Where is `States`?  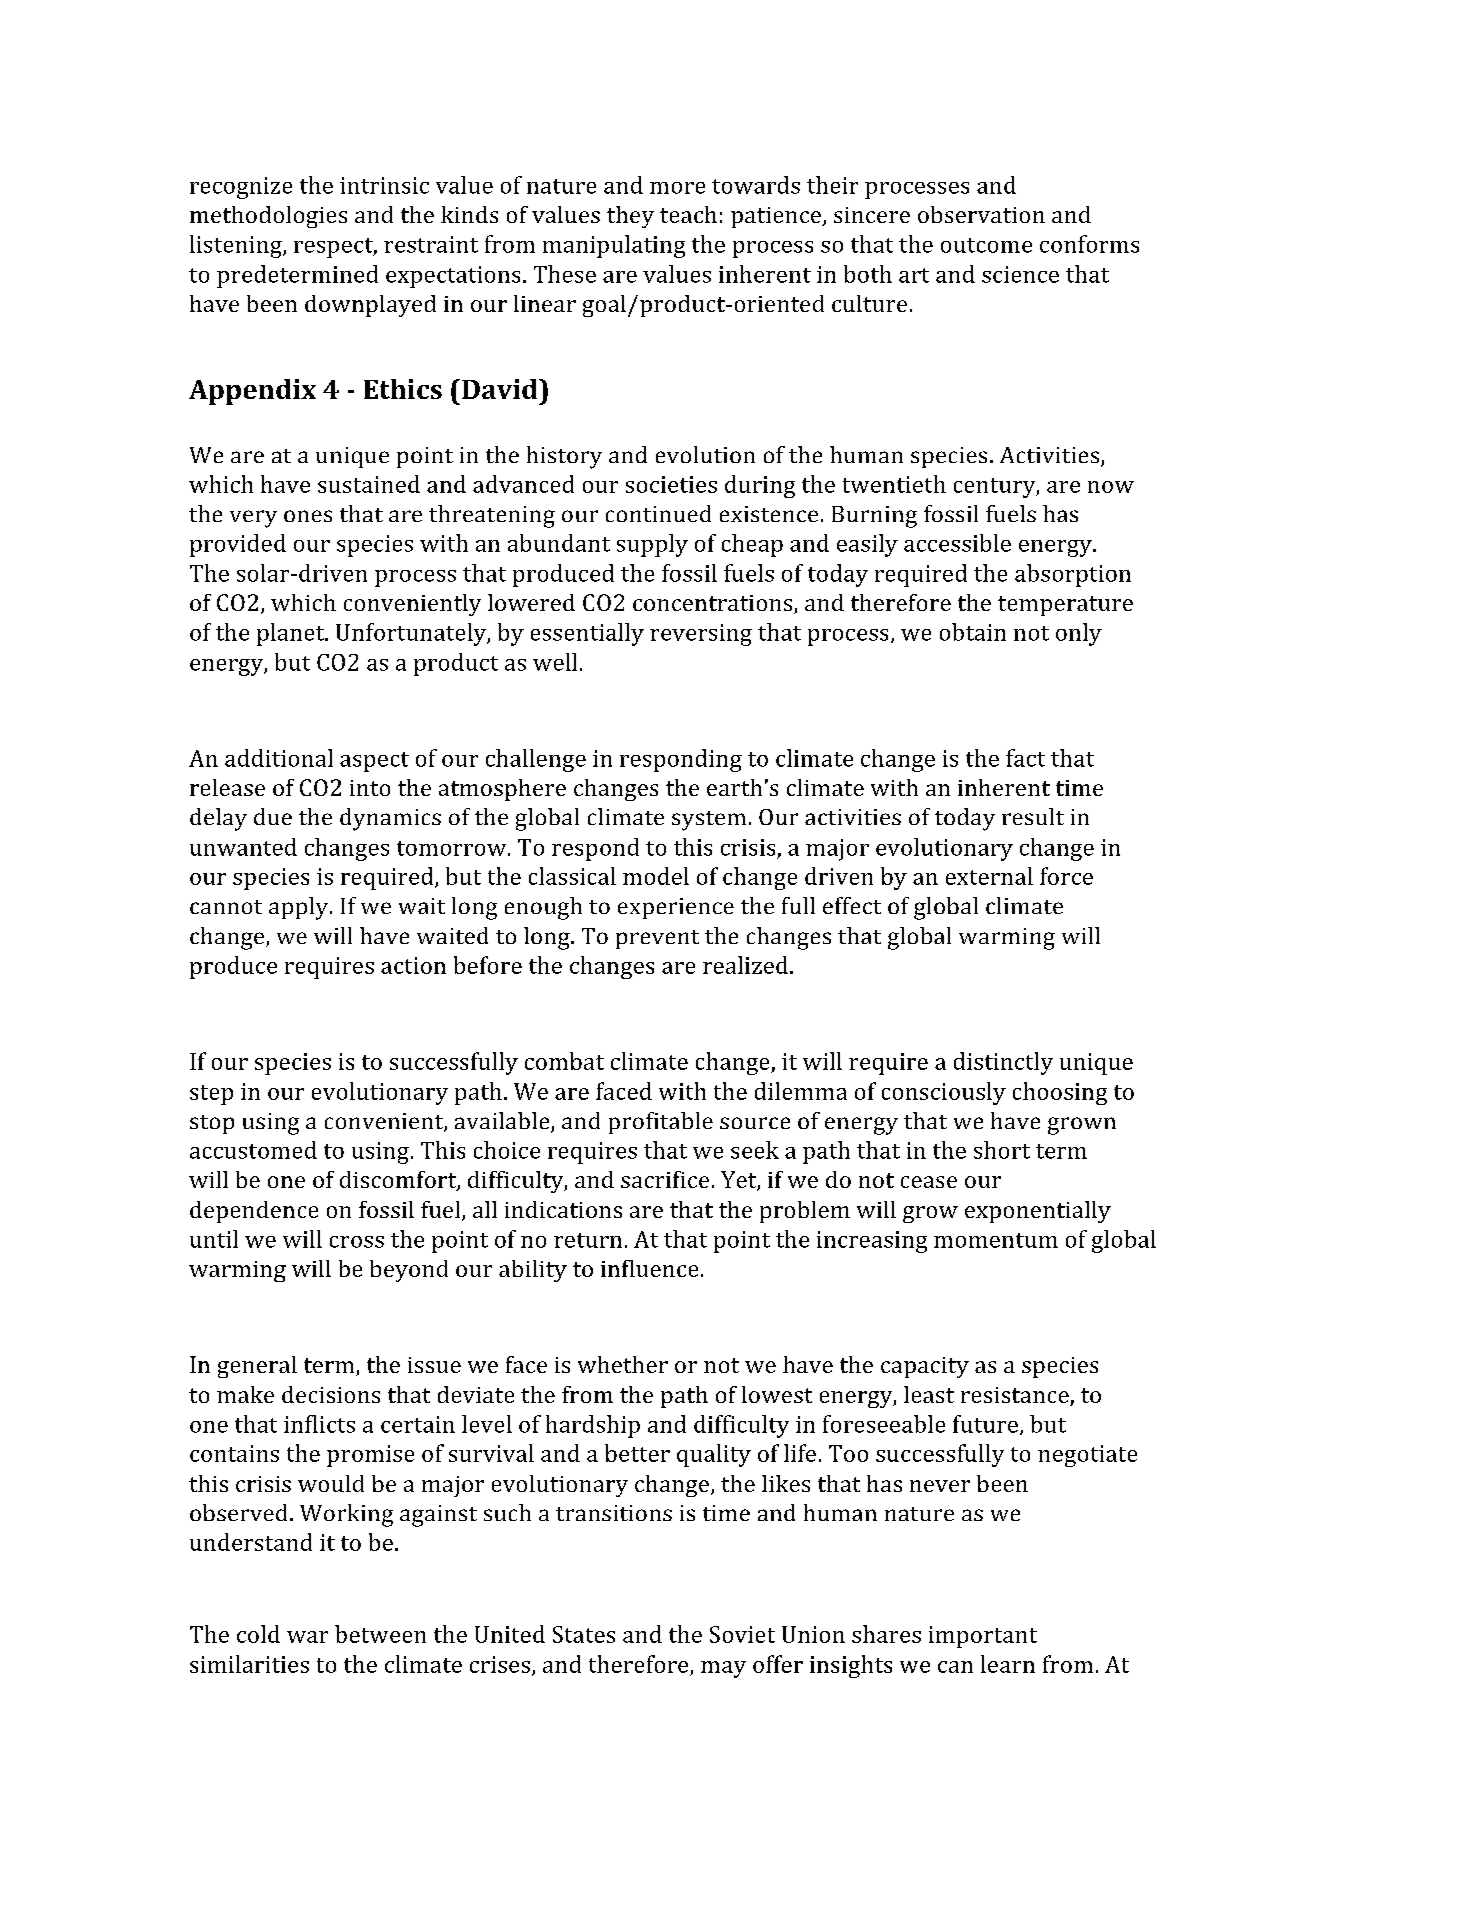
States is located at coordinates (584, 1634).
